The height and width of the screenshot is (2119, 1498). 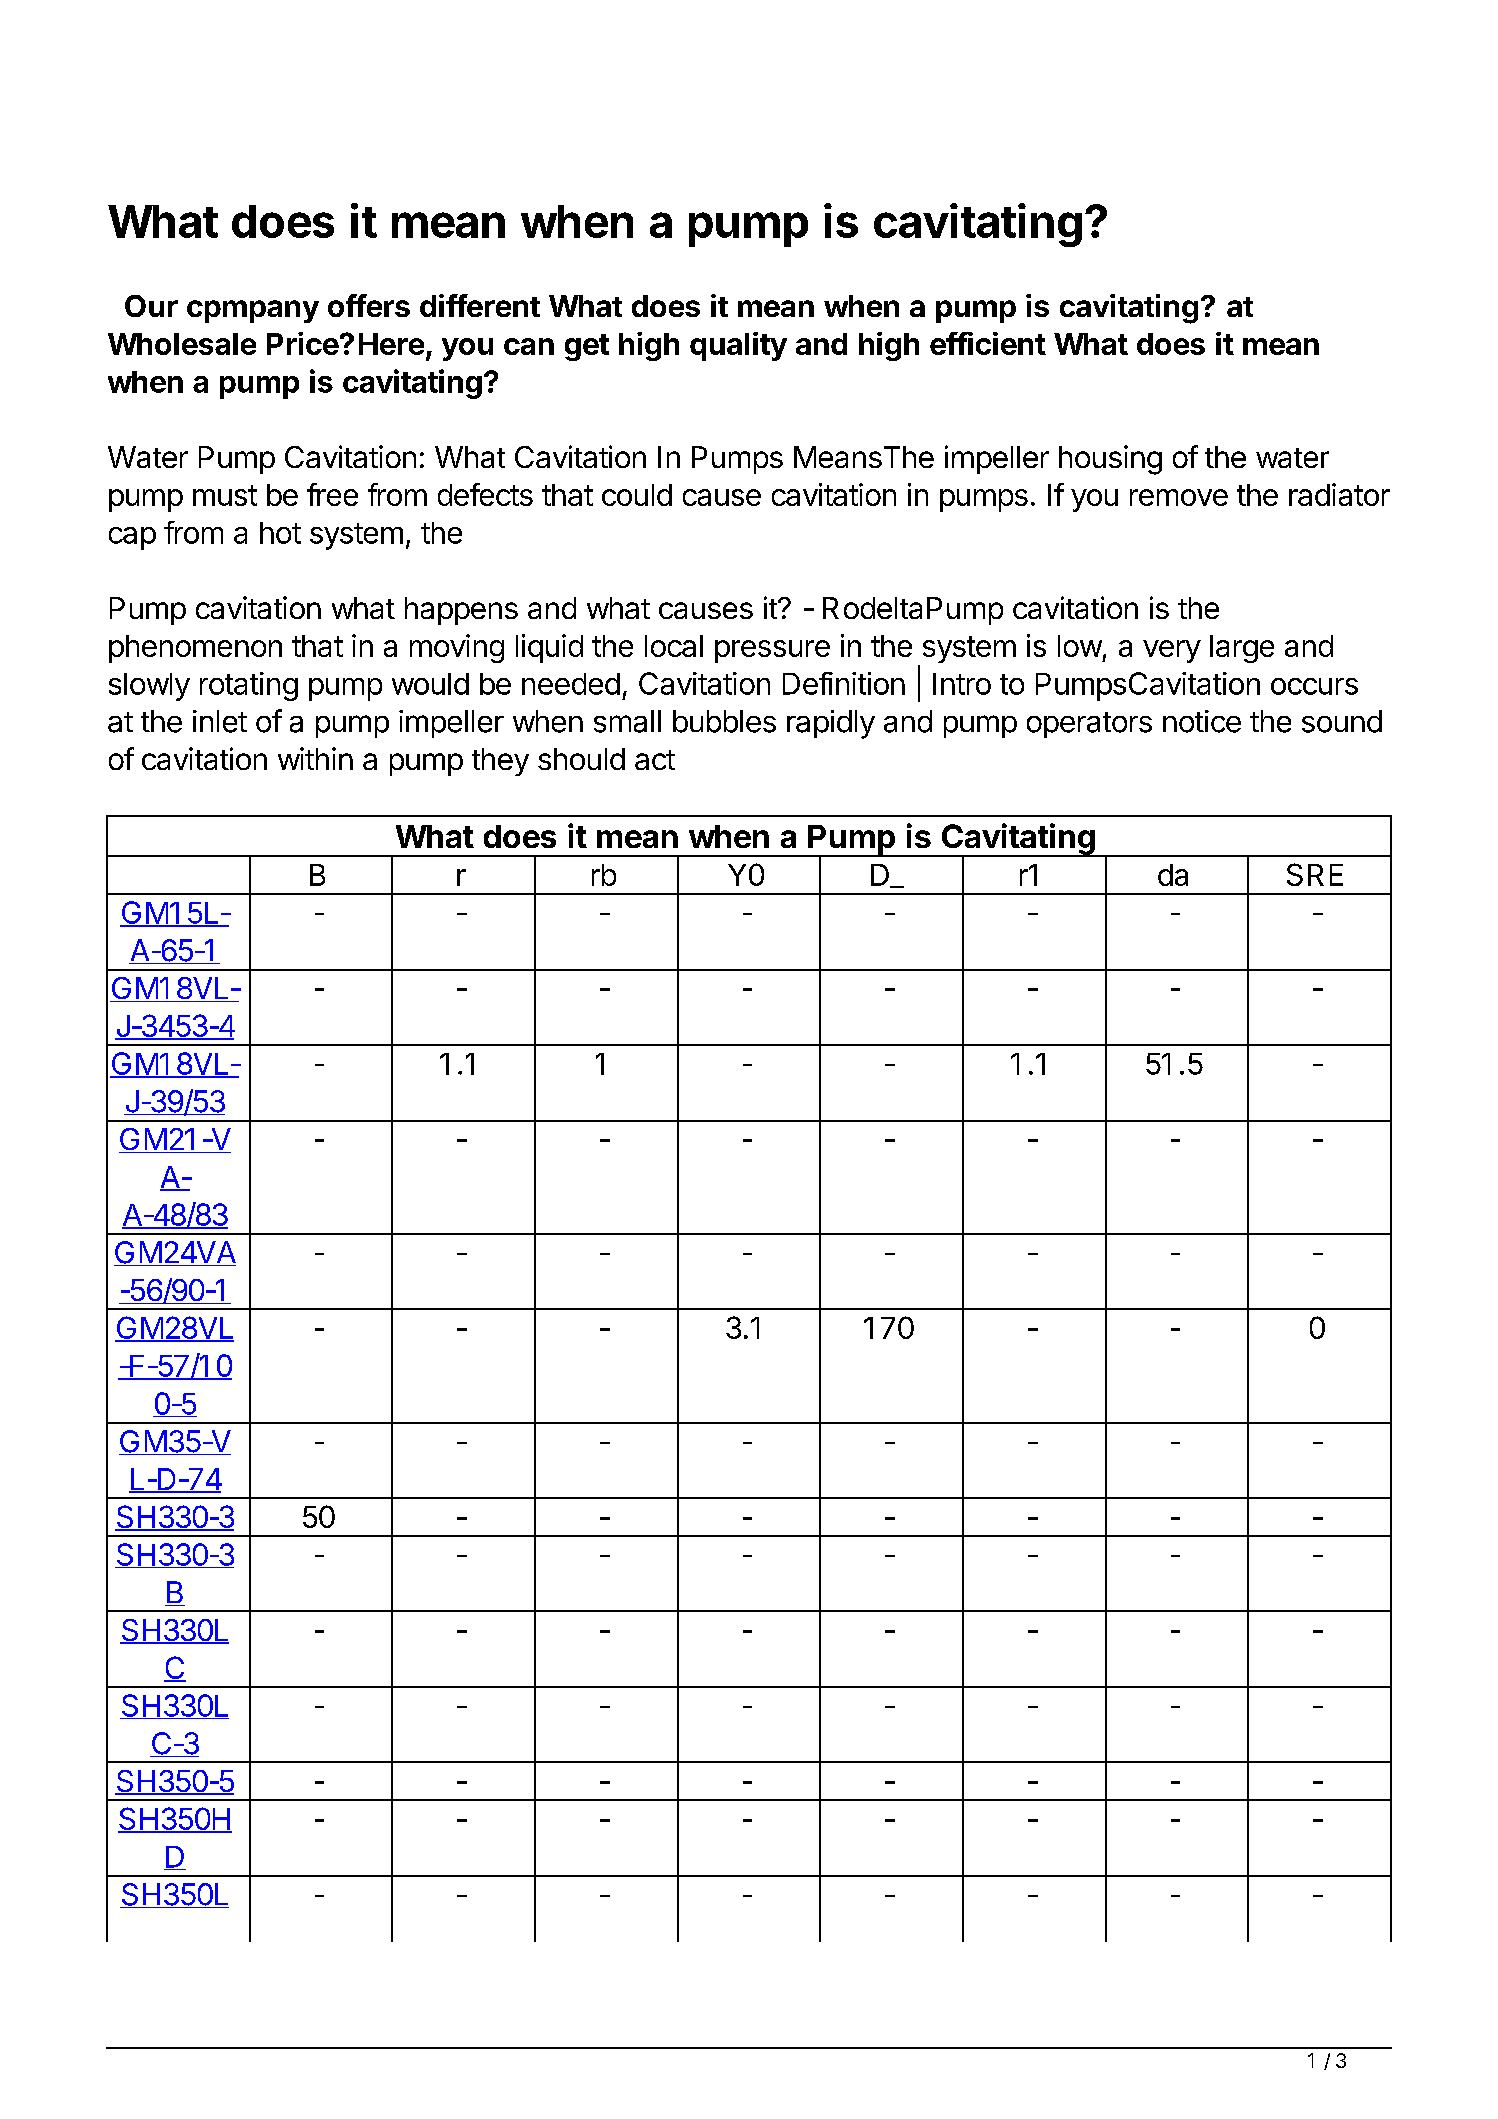 I want to click on offers, so click(x=369, y=305).
